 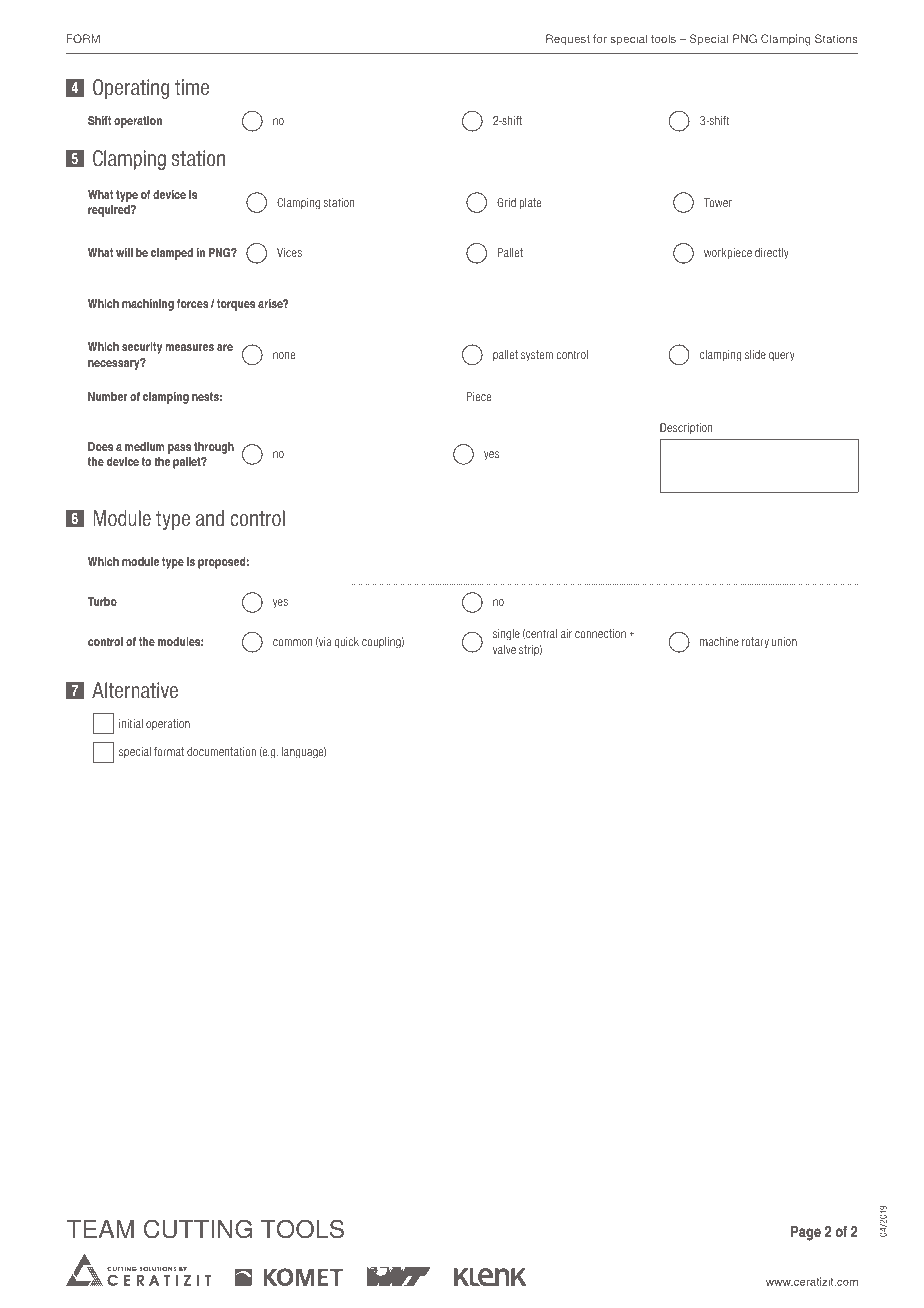 What do you see at coordinates (686, 428) in the page?
I see `Description` at bounding box center [686, 428].
